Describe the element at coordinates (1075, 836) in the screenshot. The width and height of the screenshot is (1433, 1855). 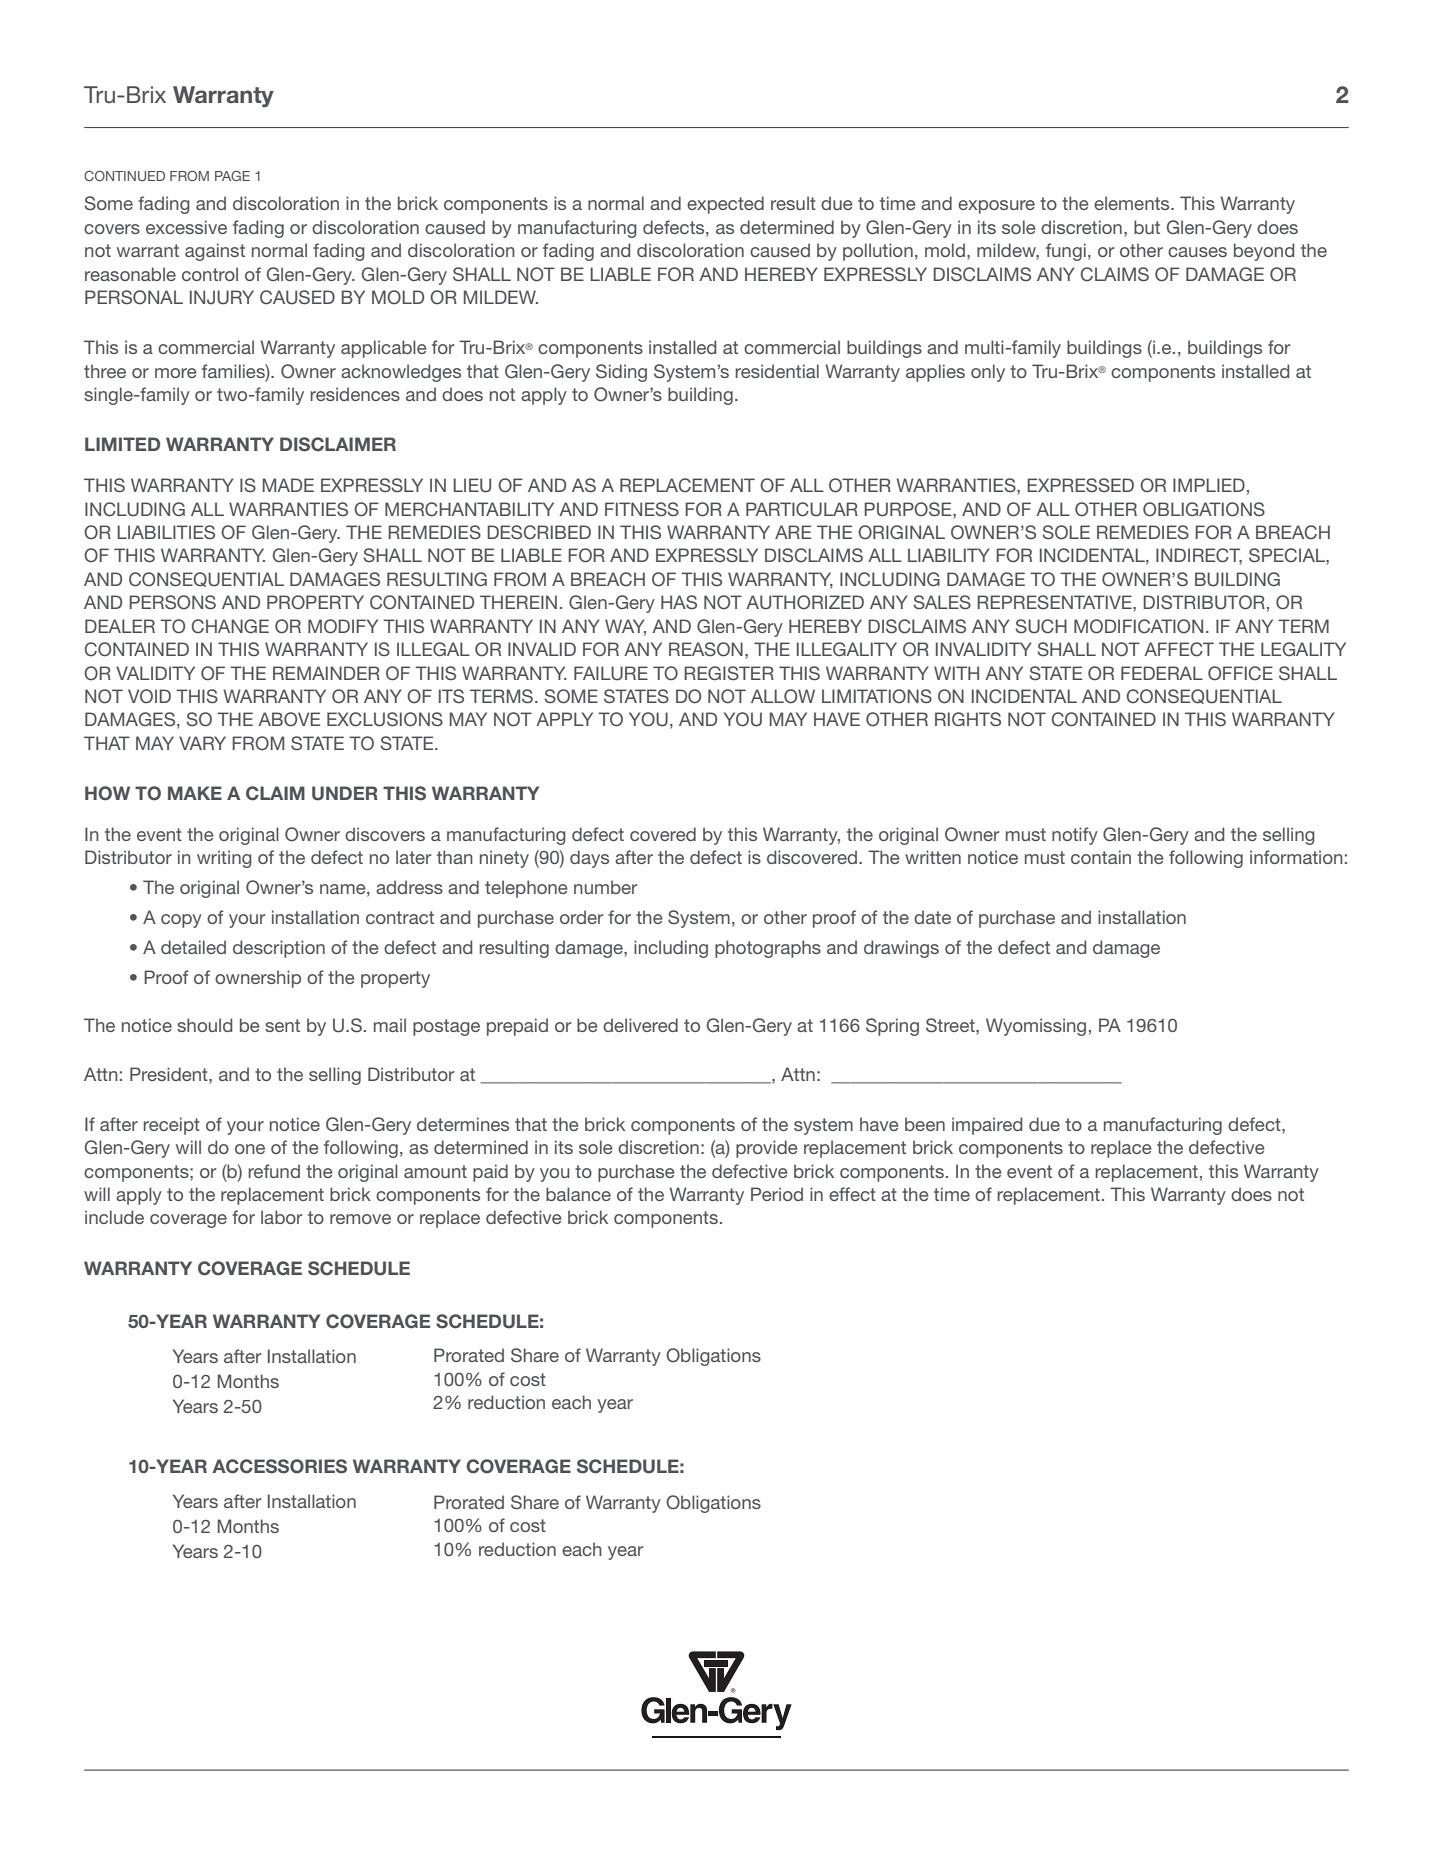
I see `notify` at that location.
